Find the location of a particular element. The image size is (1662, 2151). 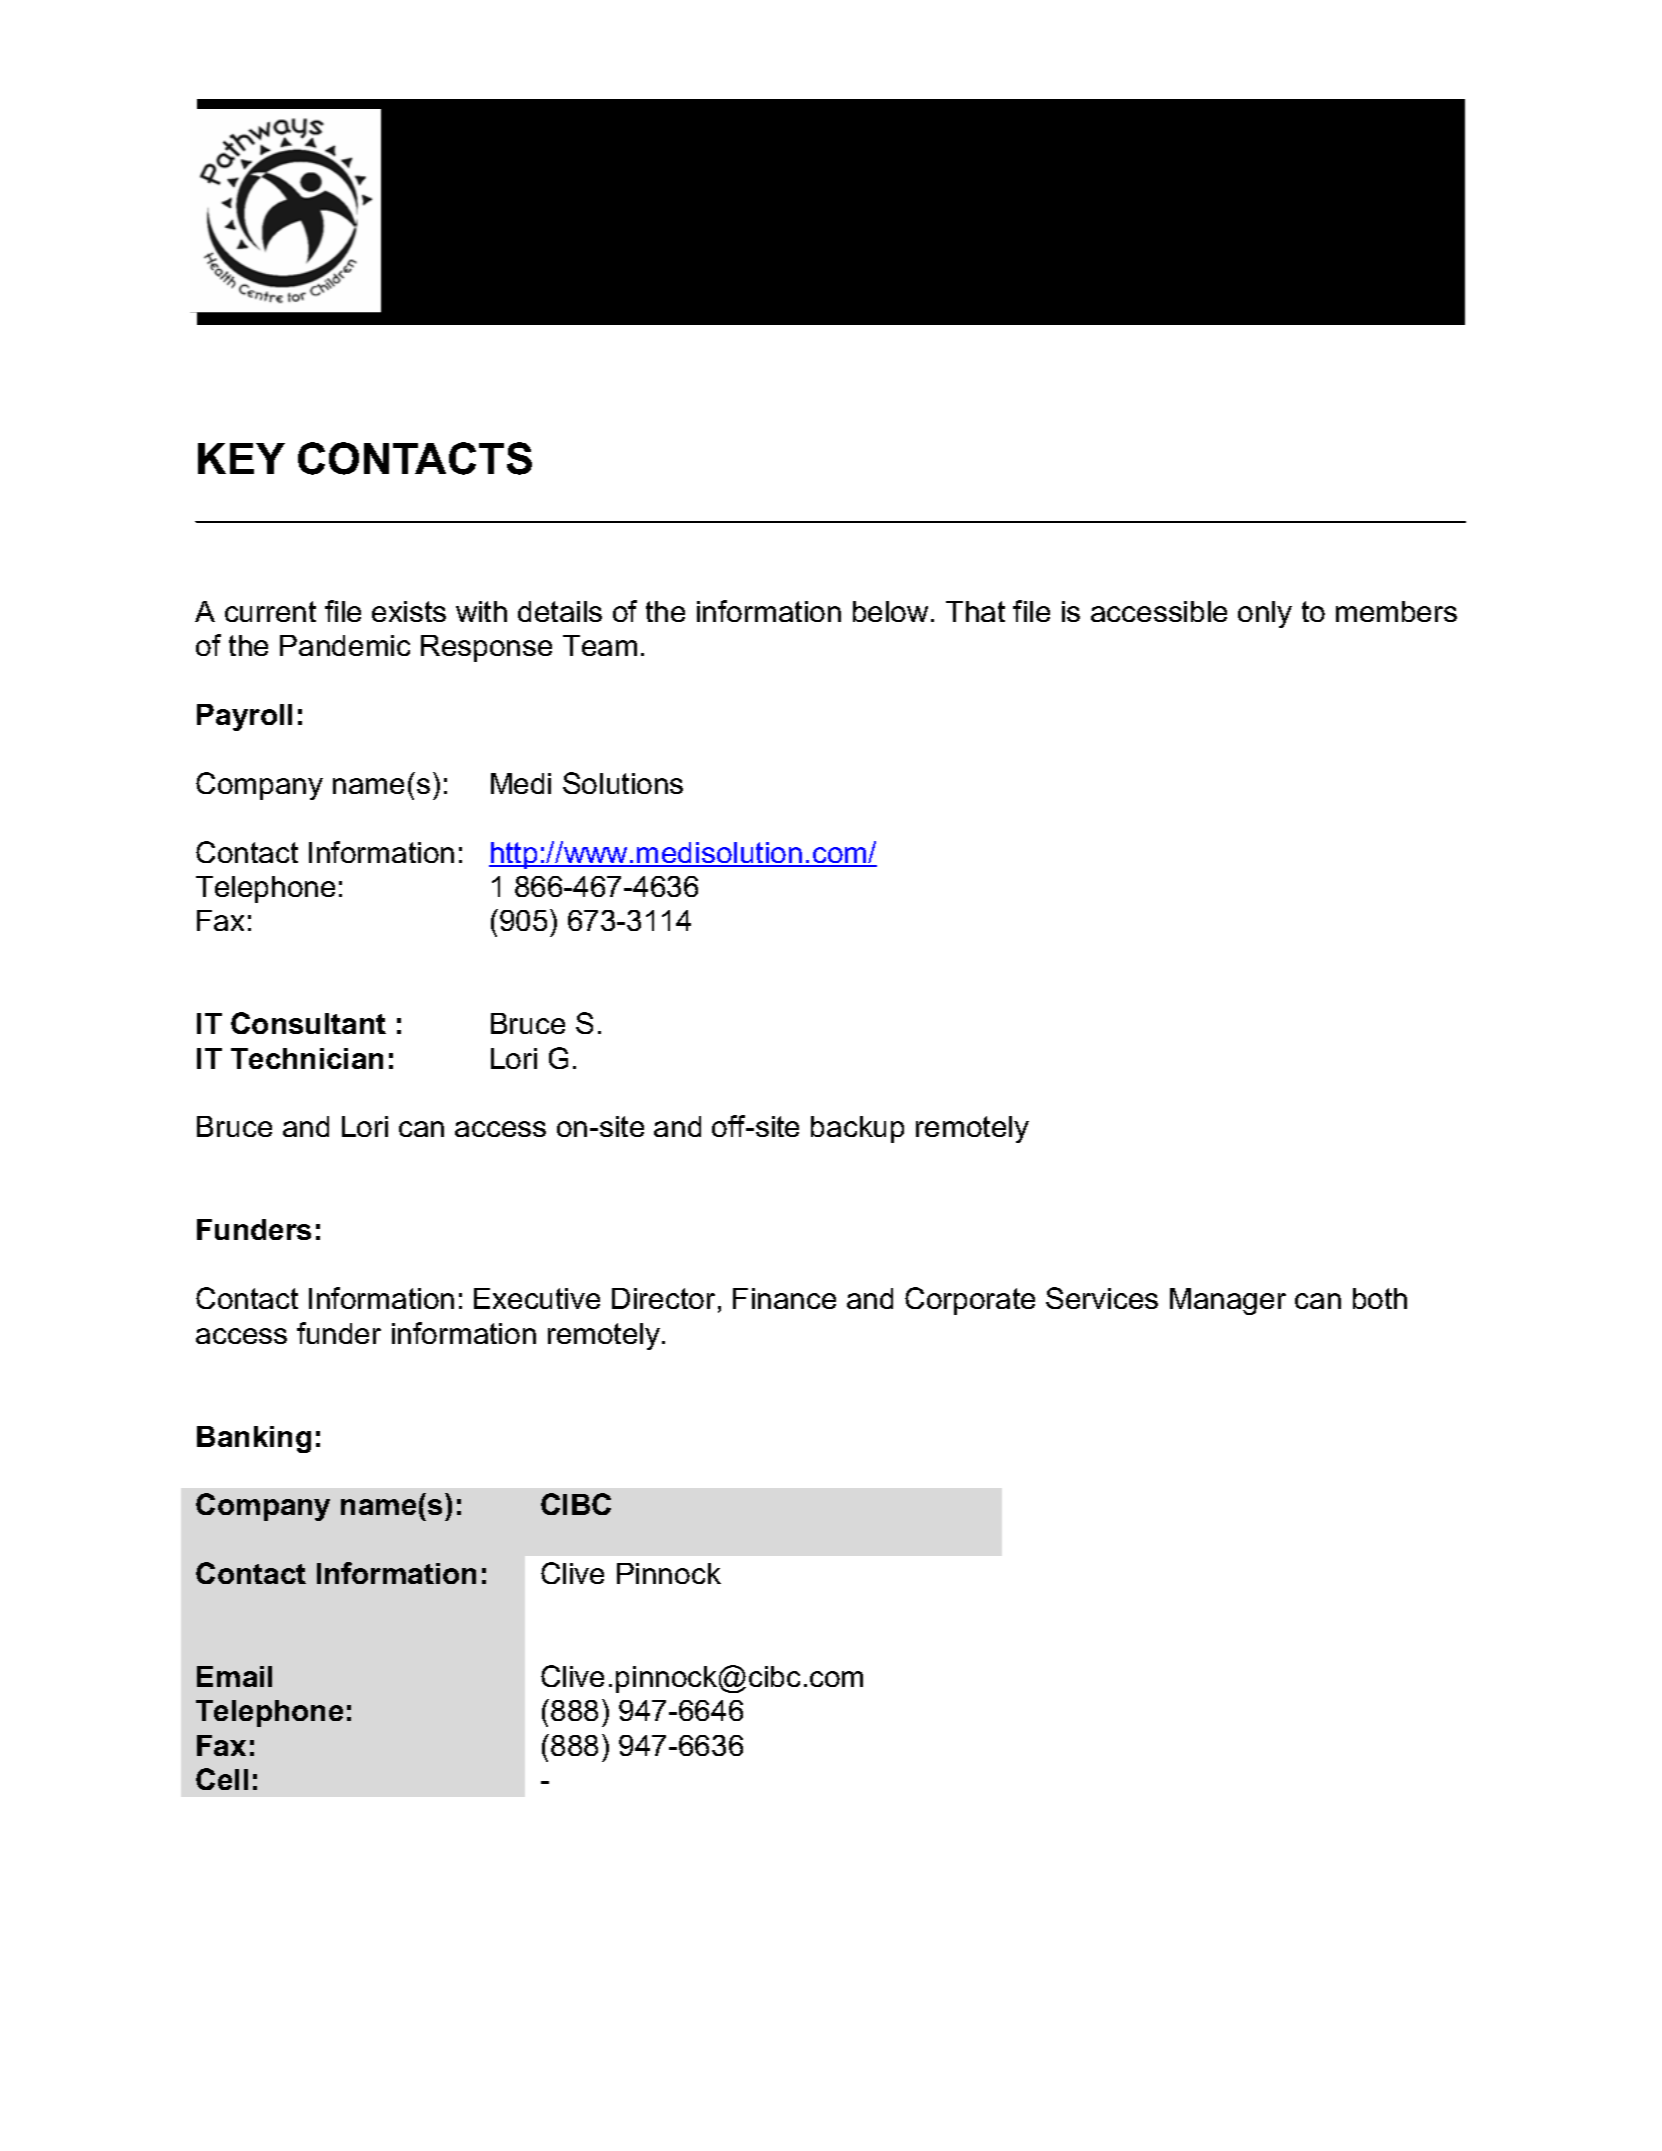

Consultant is located at coordinates (308, 1023).
